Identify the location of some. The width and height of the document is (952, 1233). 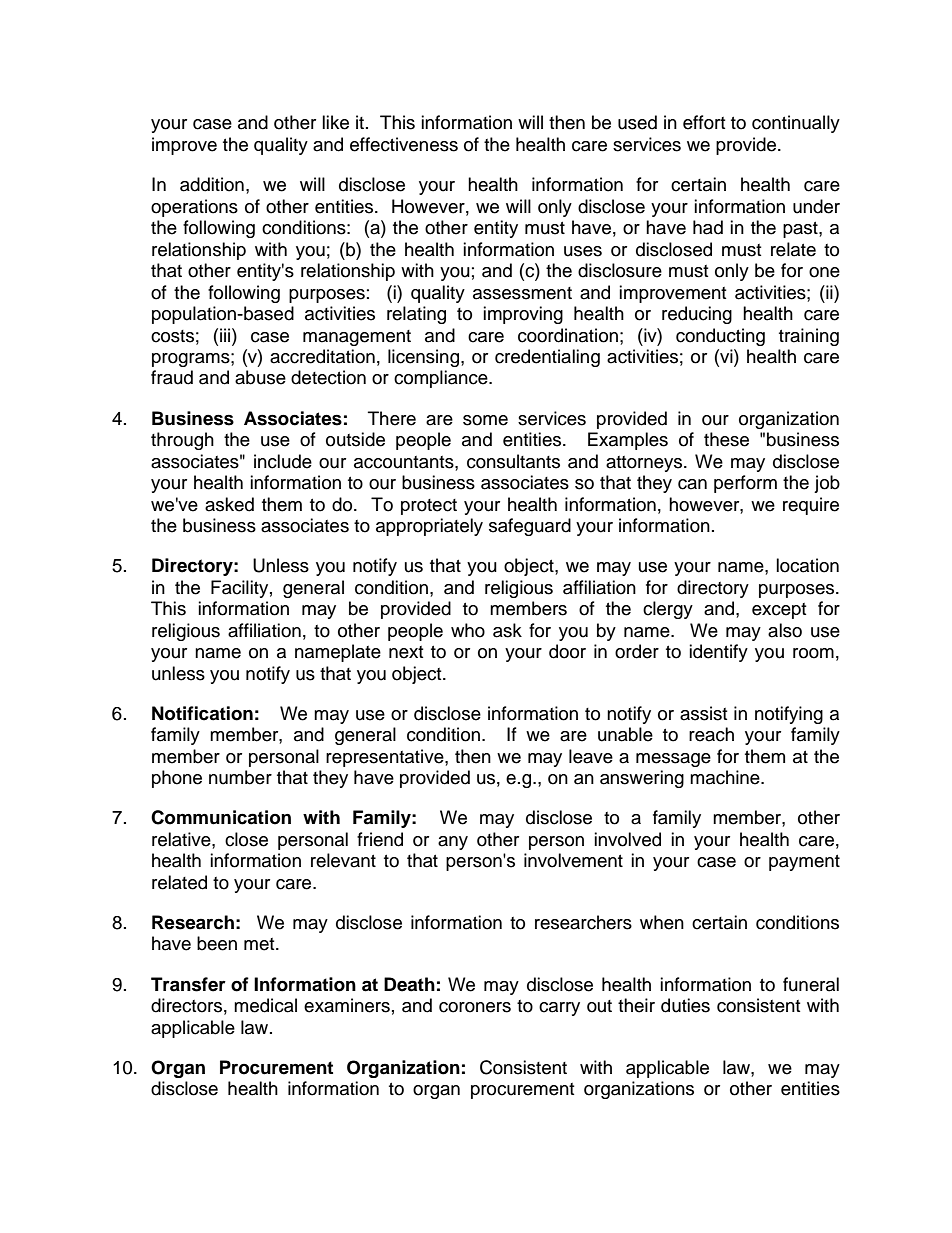
(485, 420).
